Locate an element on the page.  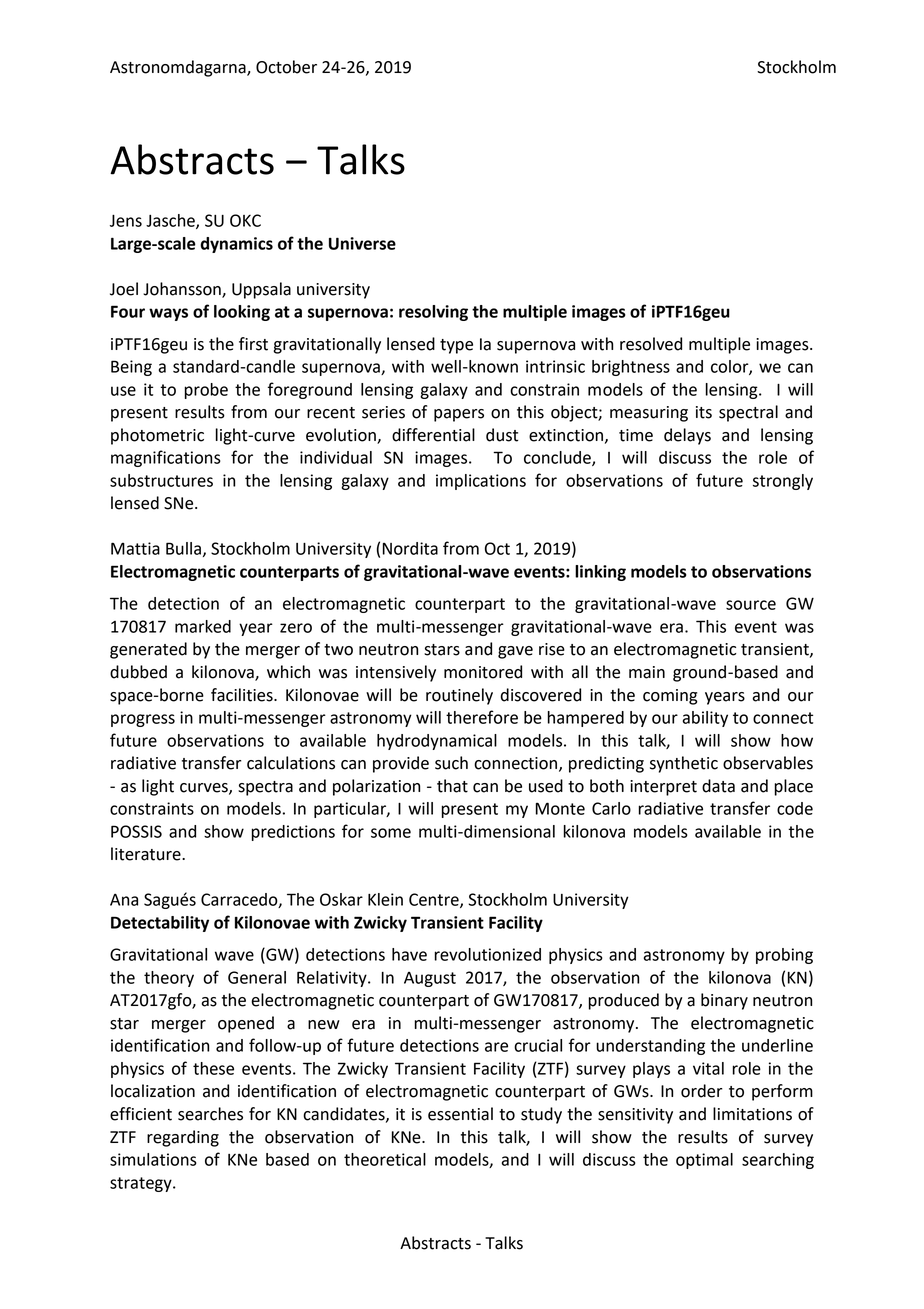
its is located at coordinates (704, 412).
